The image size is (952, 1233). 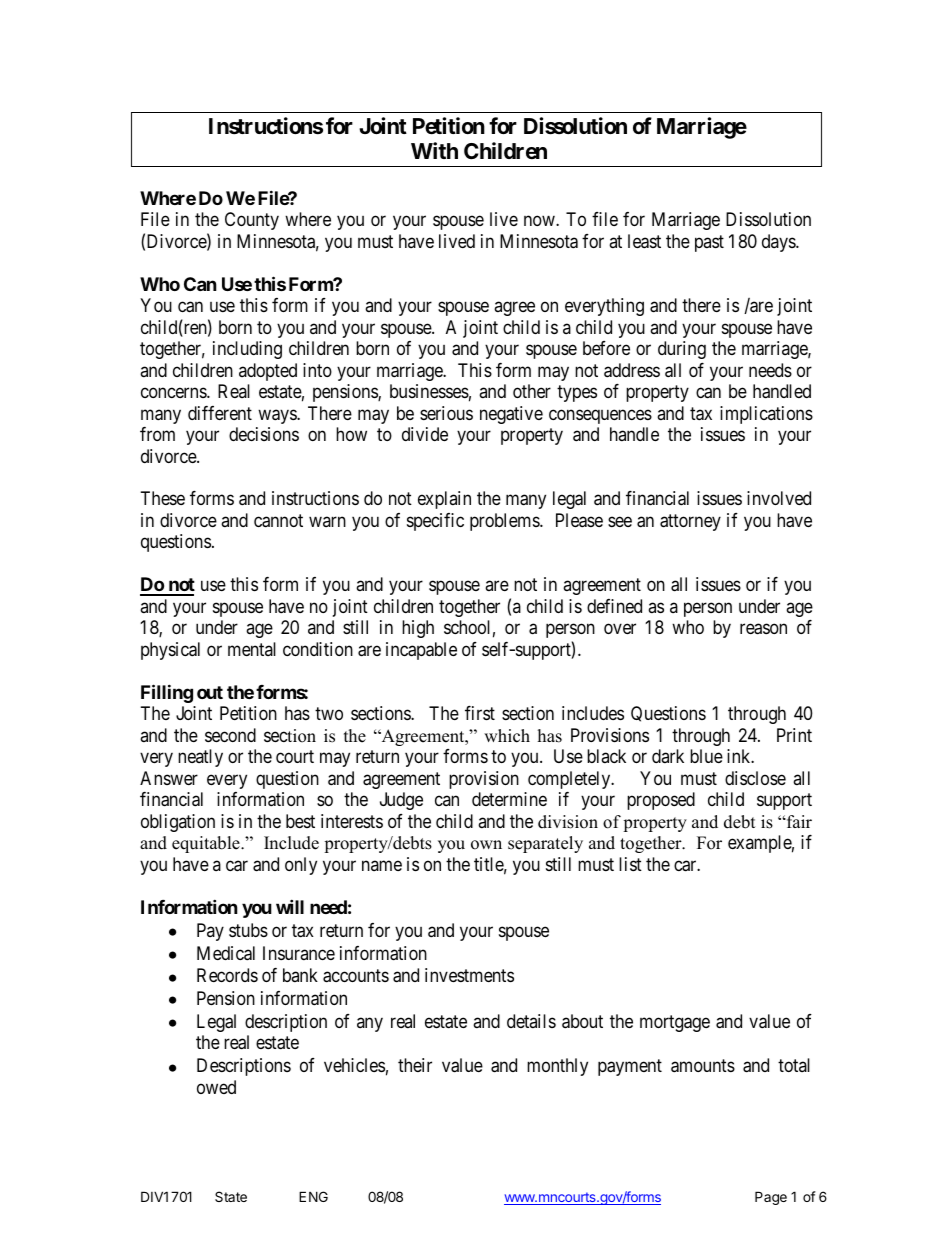 What do you see at coordinates (227, 975) in the screenshot?
I see `Records` at bounding box center [227, 975].
